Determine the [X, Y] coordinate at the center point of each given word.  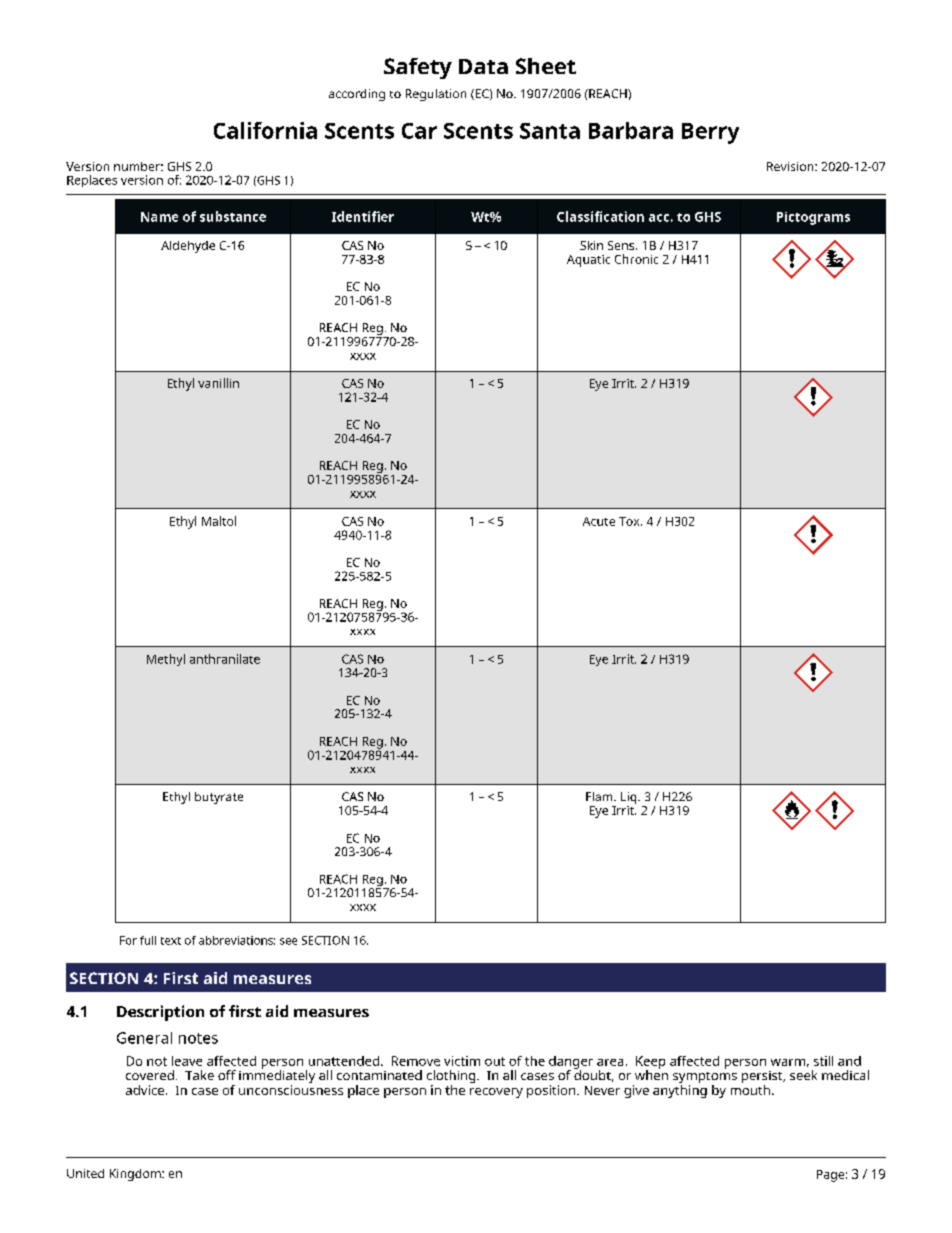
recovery [496, 1093]
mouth [750, 1088]
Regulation [436, 95]
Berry [710, 133]
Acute [599, 521]
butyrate [219, 798]
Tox [630, 521]
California [265, 130]
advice [145, 1090]
